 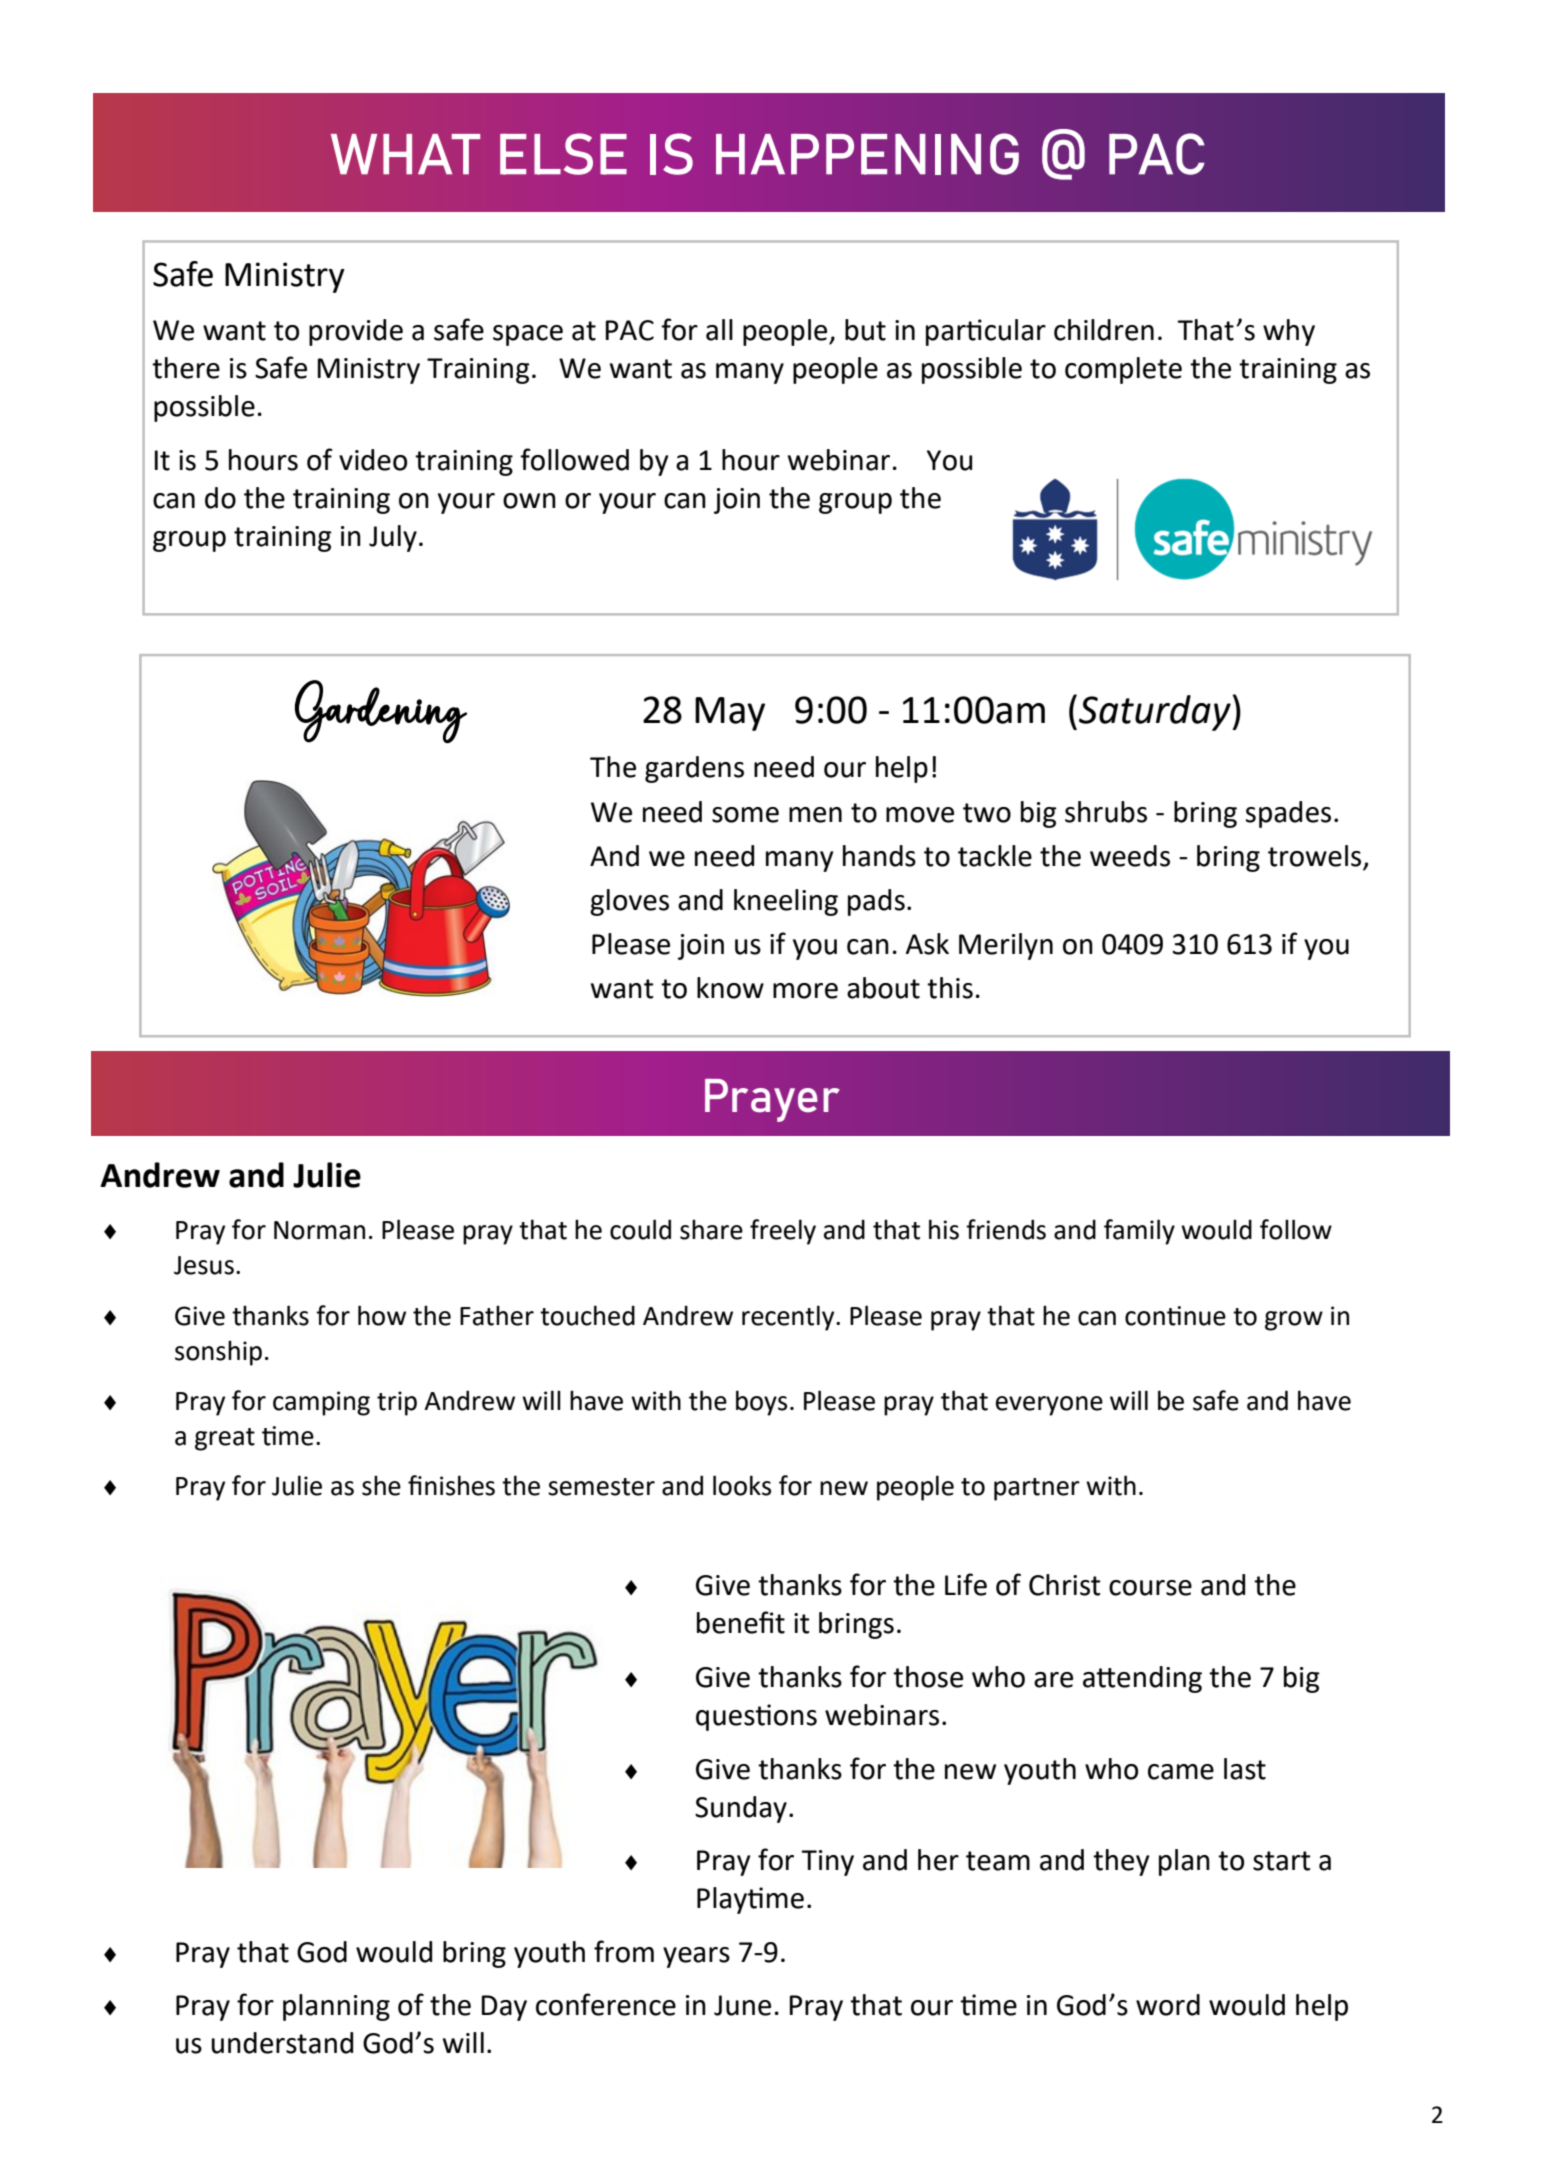 What do you see at coordinates (405, 154) in the screenshot?
I see `WHAT` at bounding box center [405, 154].
